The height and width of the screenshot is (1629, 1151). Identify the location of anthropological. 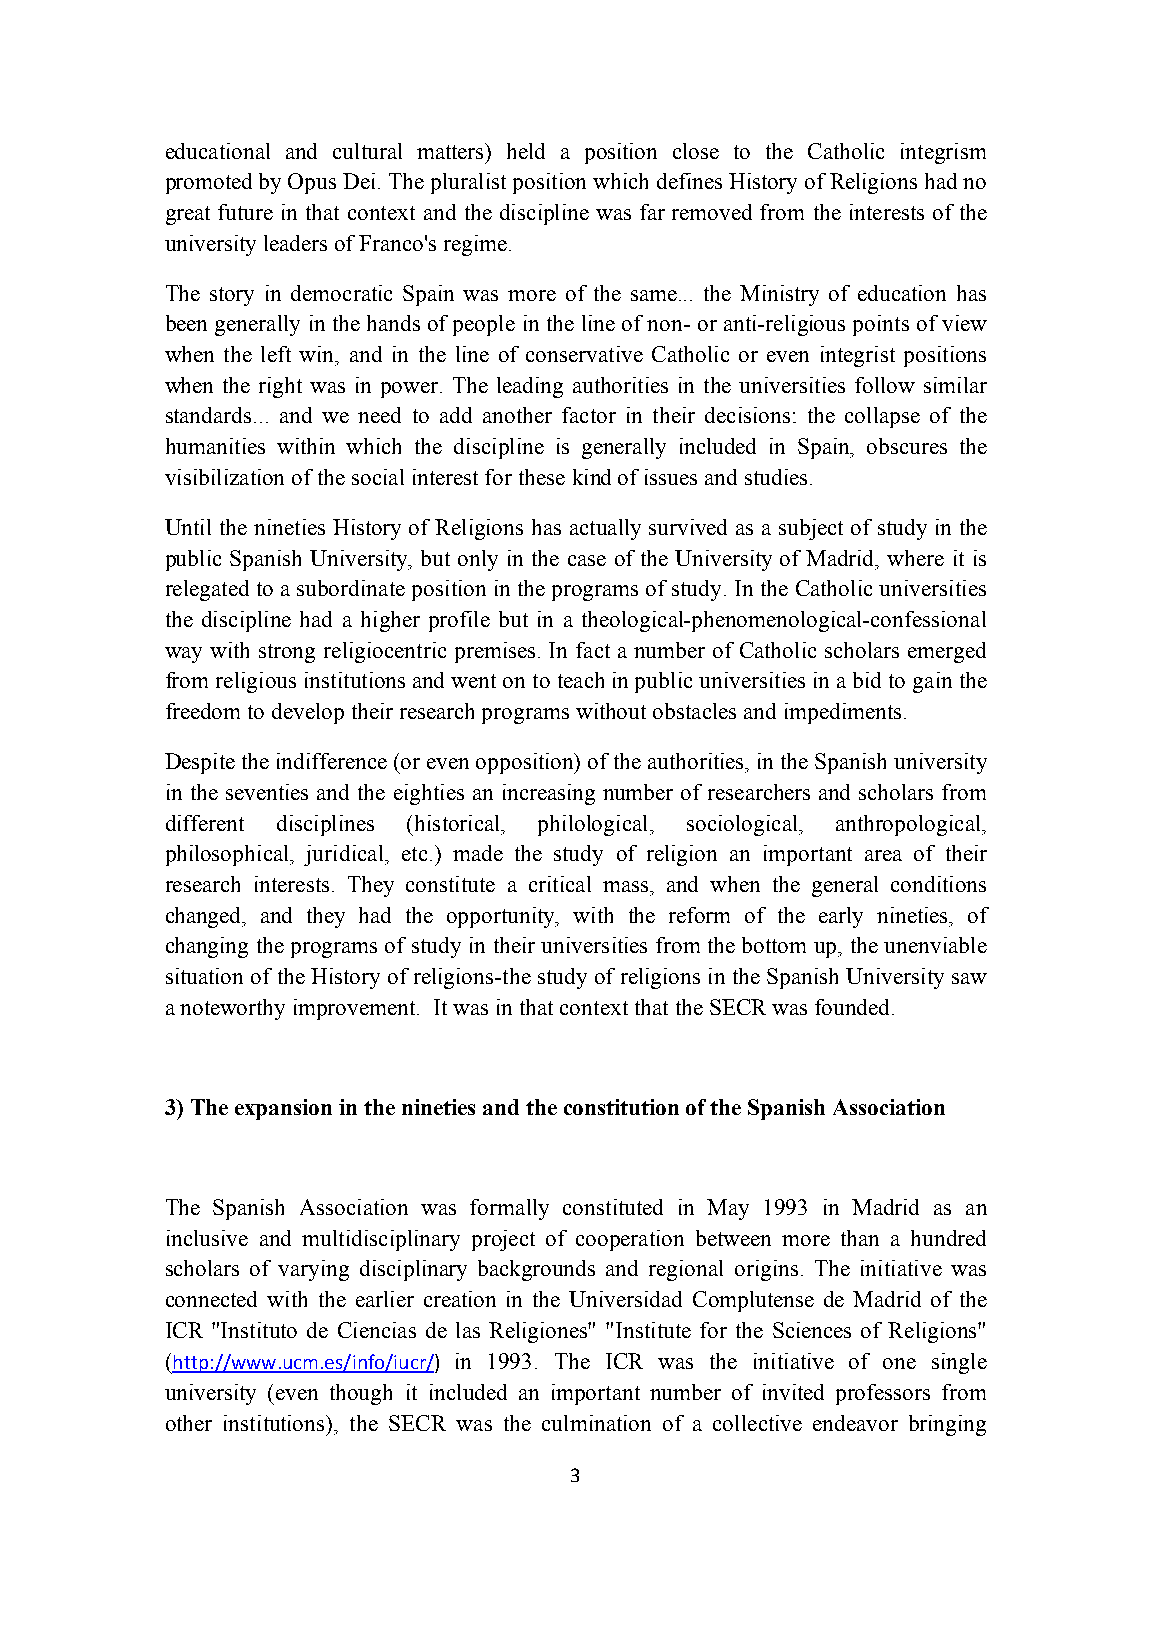
(909, 825).
